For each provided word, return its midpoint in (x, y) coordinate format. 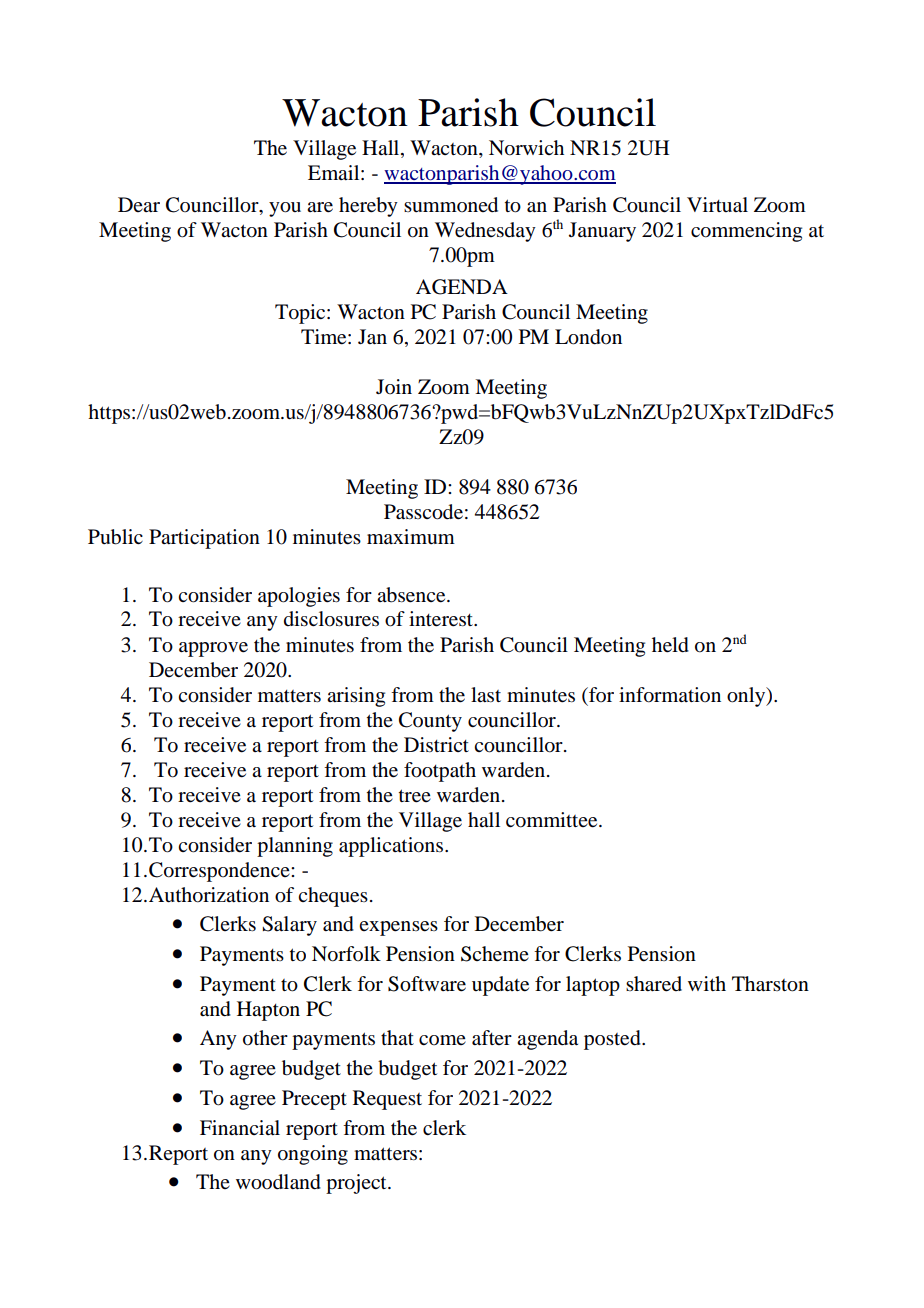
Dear (139, 204)
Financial (240, 1128)
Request (387, 1100)
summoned (451, 205)
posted (613, 1040)
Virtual (717, 205)
